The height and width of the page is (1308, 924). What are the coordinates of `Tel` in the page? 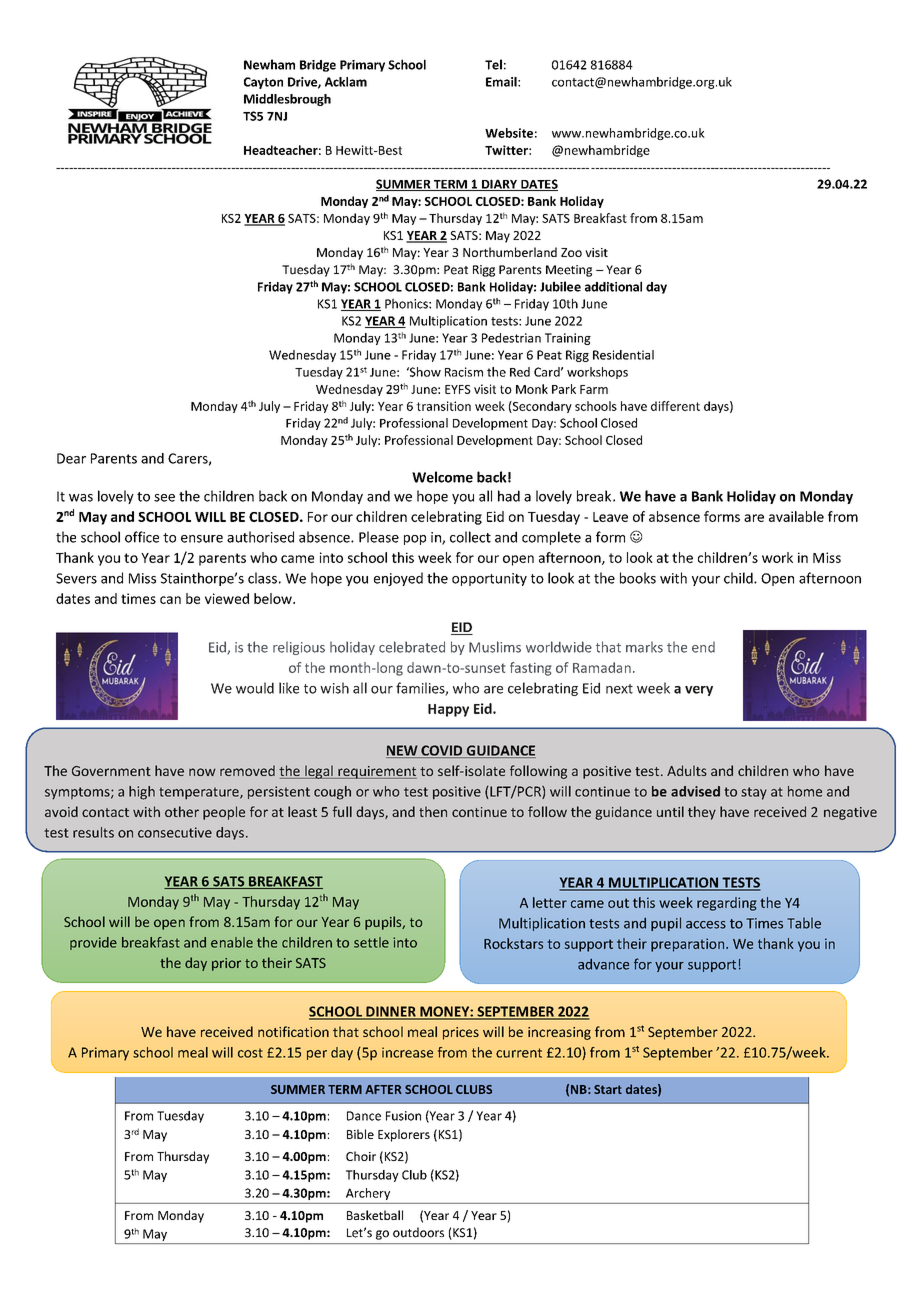 It's located at (493, 64).
